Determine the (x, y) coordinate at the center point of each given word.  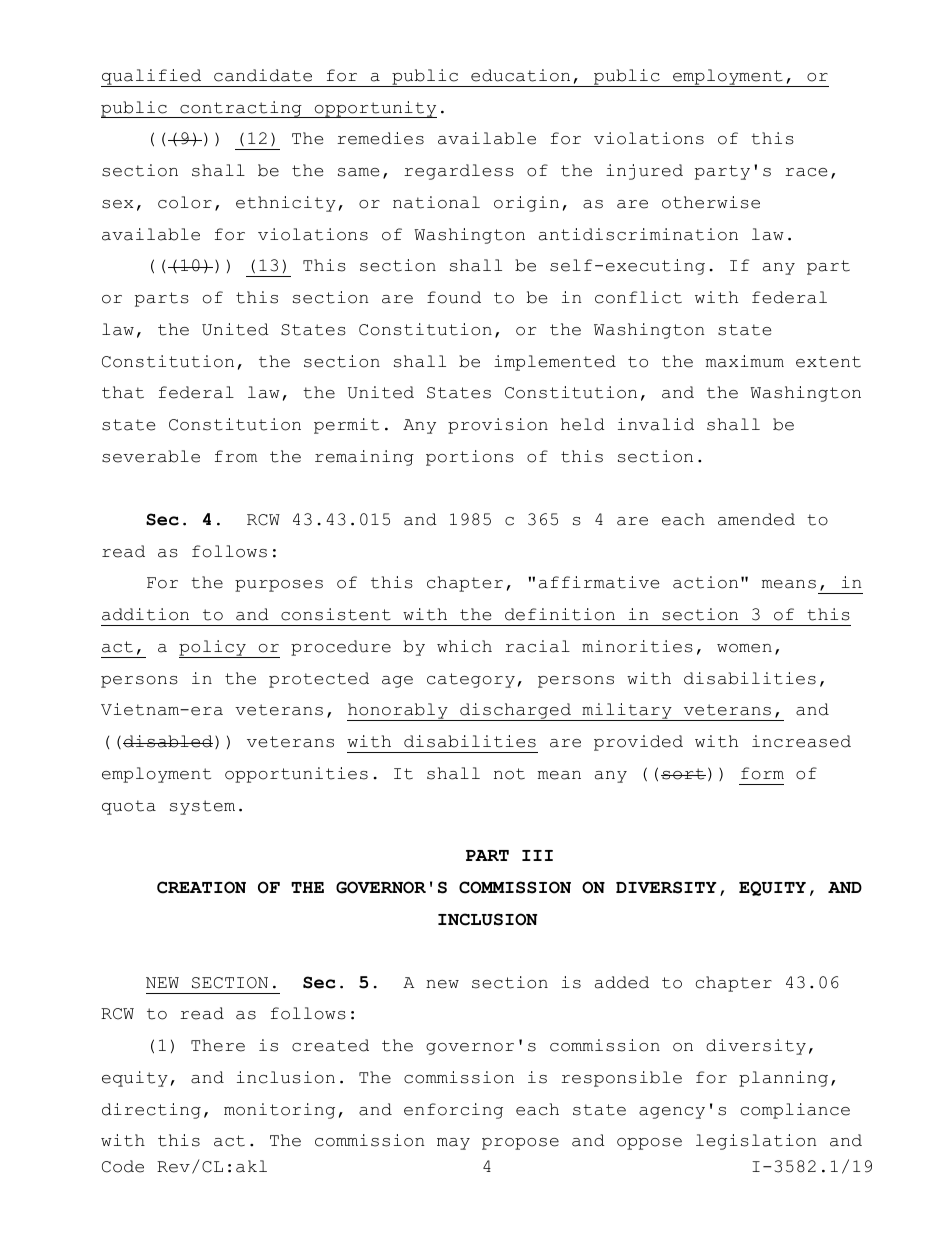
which (464, 646)
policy (213, 649)
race (806, 172)
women (744, 648)
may (453, 1144)
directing (151, 1111)
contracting (241, 109)
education (520, 75)
